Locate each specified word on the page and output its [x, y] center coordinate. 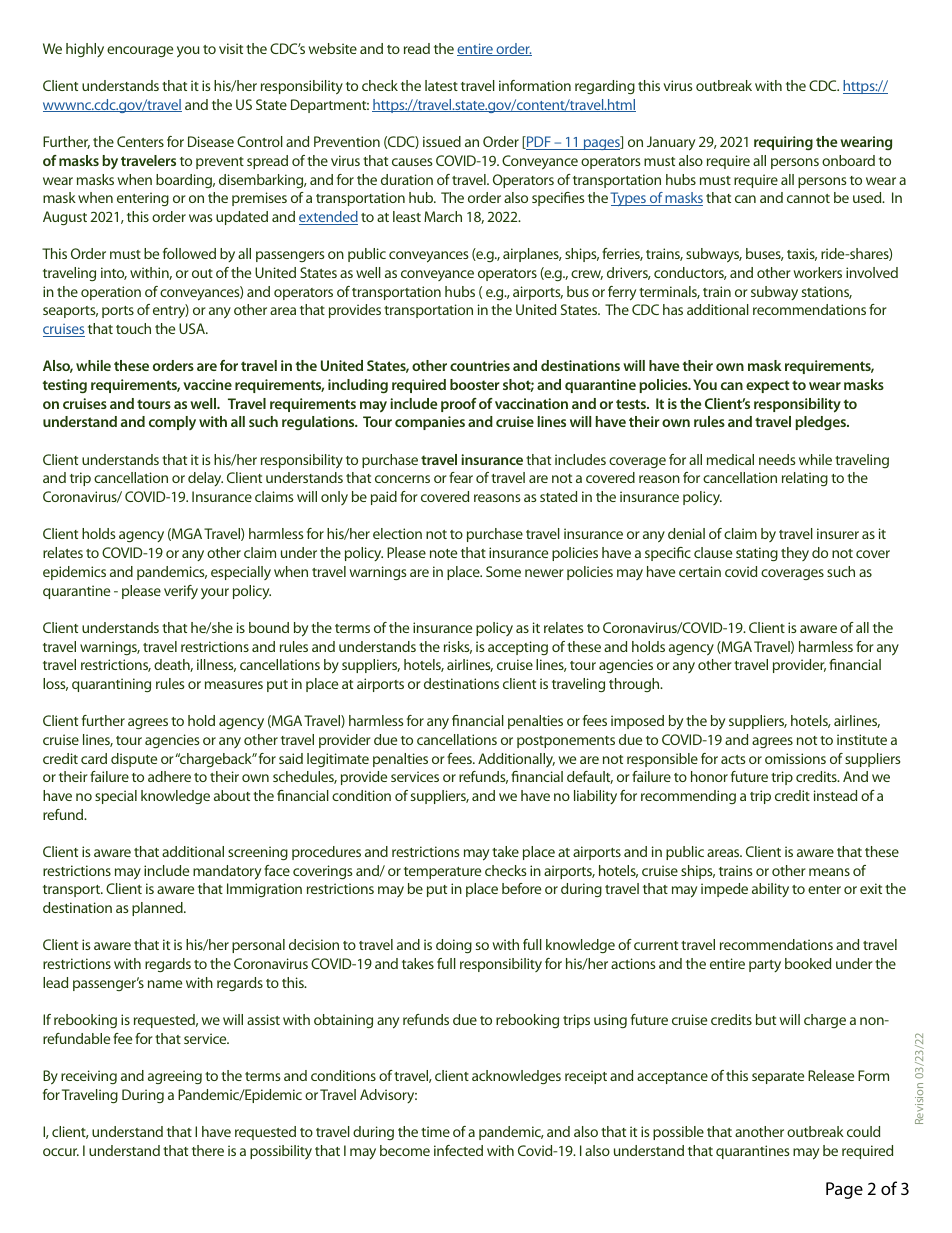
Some [503, 571]
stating [757, 554]
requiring [783, 143]
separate [778, 1078]
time [435, 1131]
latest [441, 85]
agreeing [175, 1077]
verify [181, 592]
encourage [140, 51]
